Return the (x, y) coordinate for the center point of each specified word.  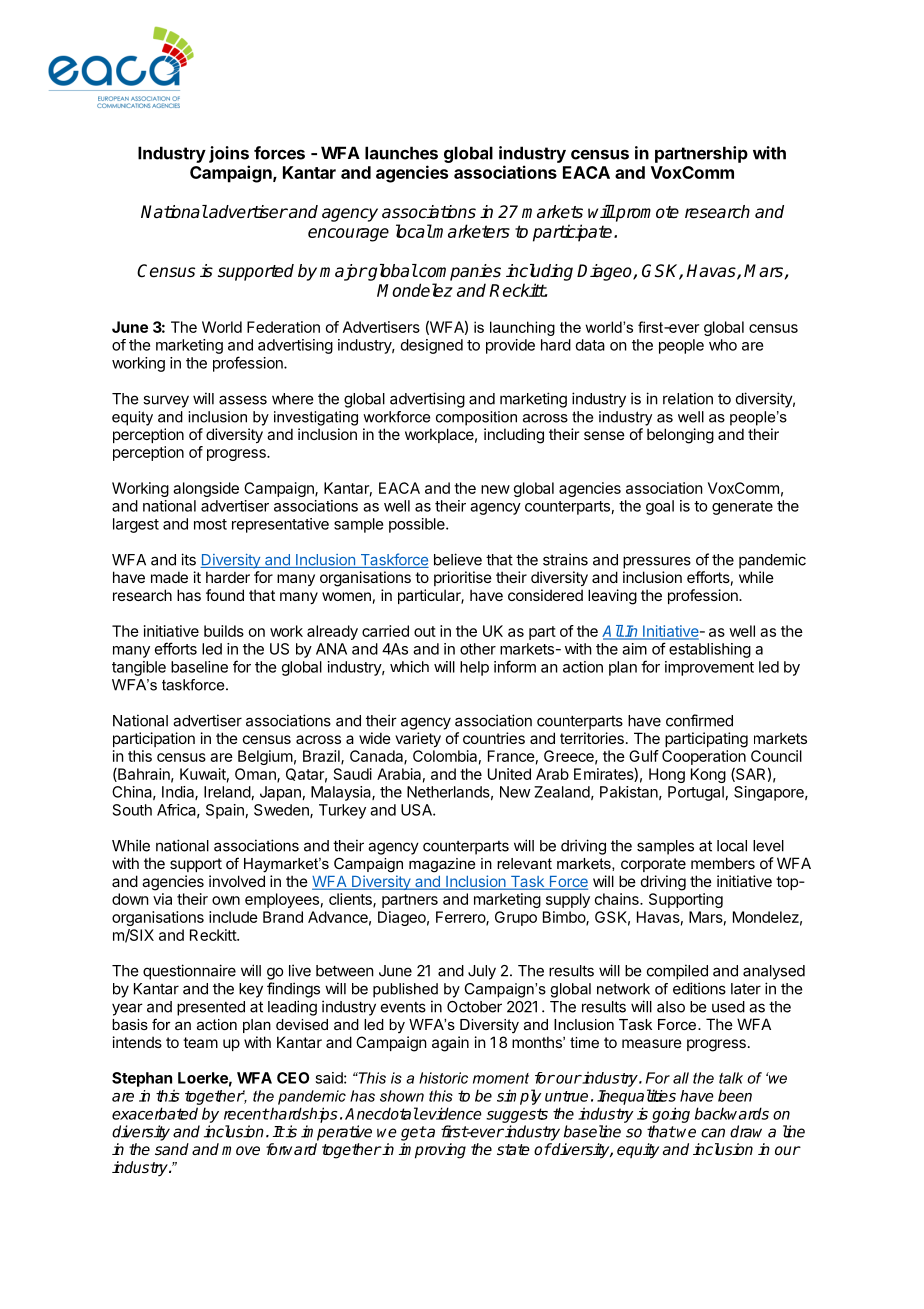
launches (401, 153)
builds (224, 631)
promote (646, 214)
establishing (710, 650)
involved (237, 881)
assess (243, 400)
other (478, 649)
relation (688, 398)
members (723, 863)
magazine (442, 865)
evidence (450, 1113)
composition (476, 418)
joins (229, 154)
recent (246, 1114)
